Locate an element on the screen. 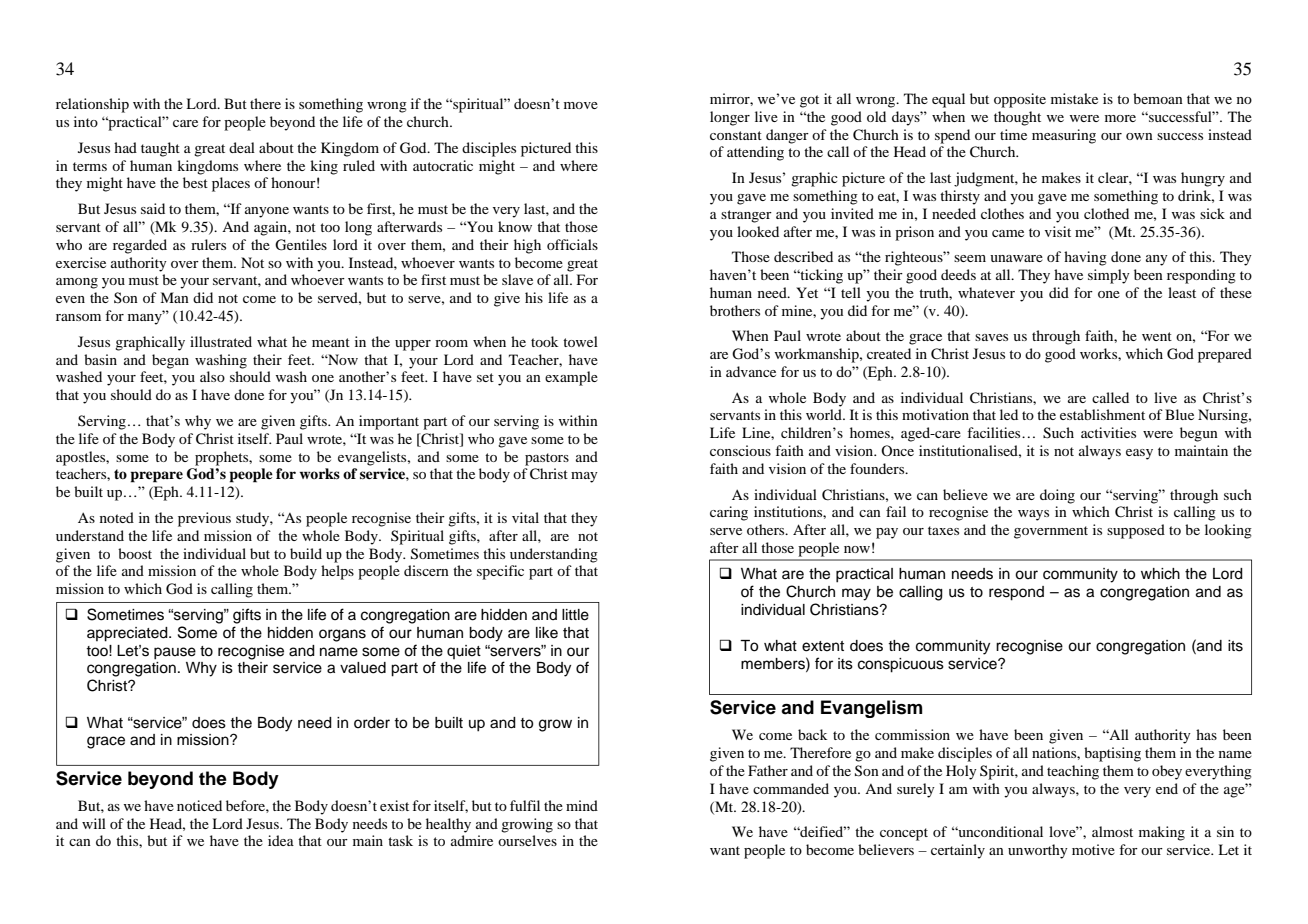 The width and height of the screenshot is (1308, 924). previous is located at coordinates (204, 519).
